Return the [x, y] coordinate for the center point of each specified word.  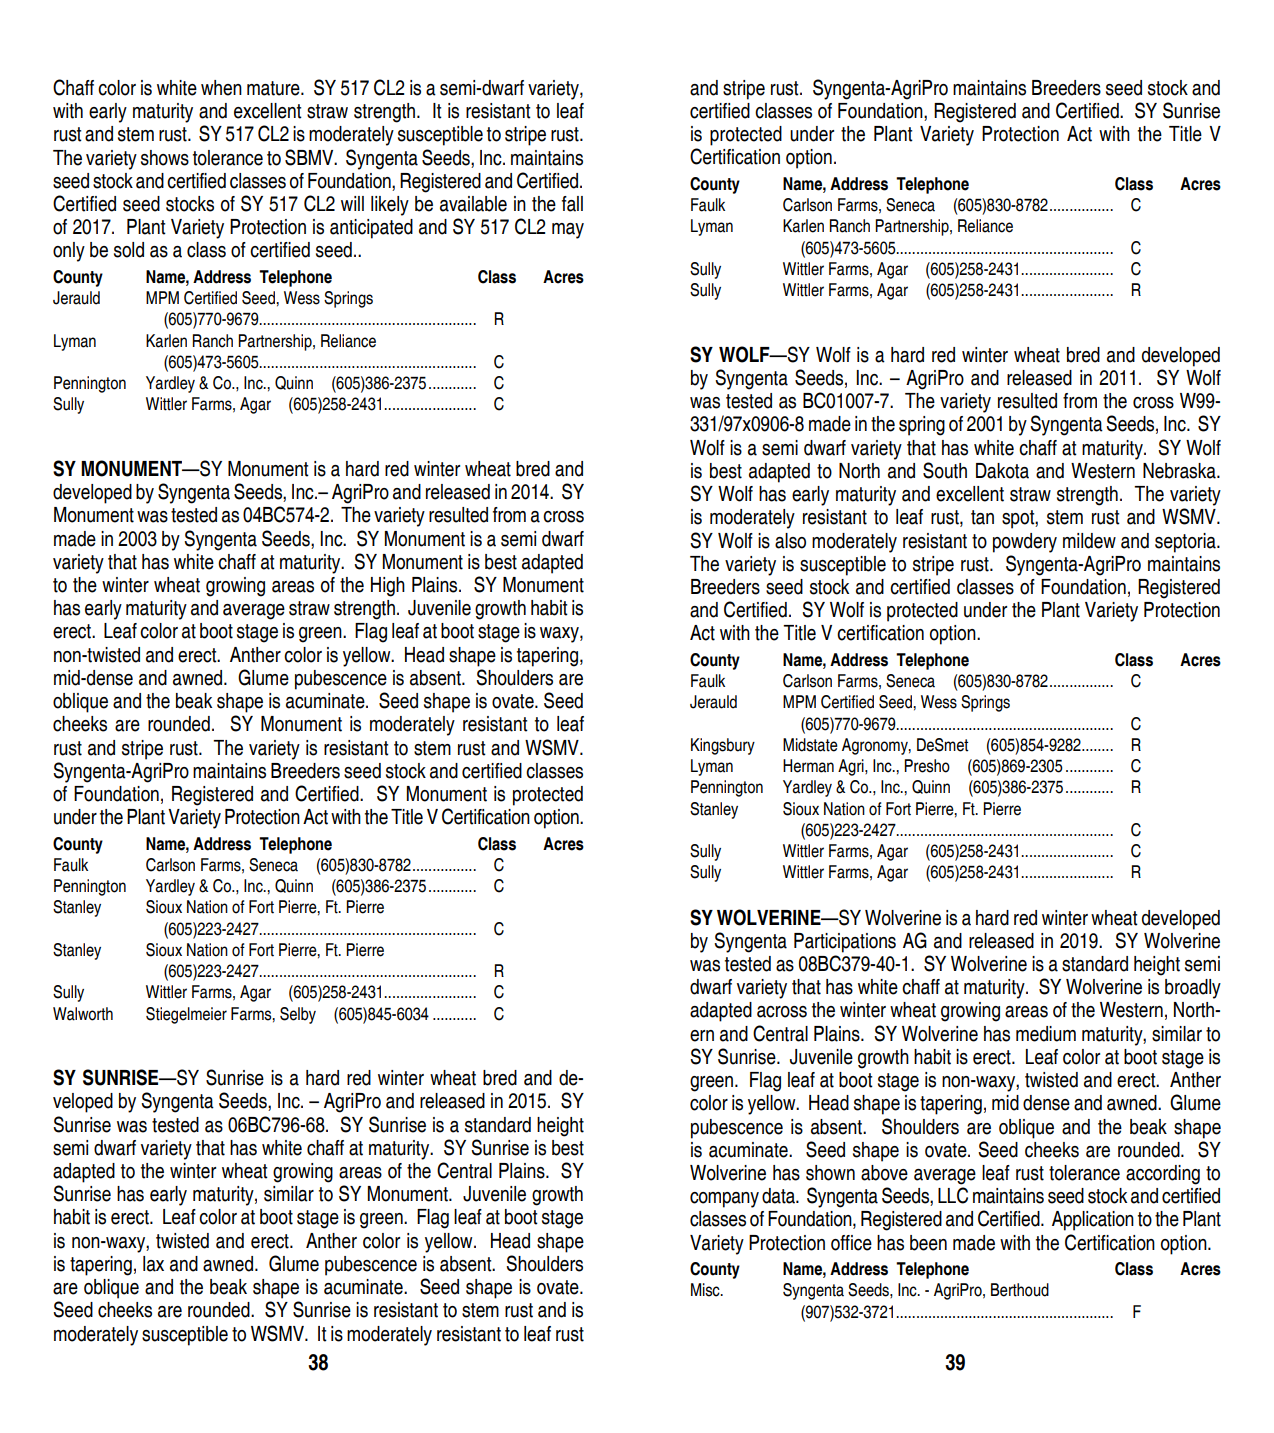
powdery [1025, 543]
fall [572, 204]
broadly [1193, 989]
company [724, 1200]
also [790, 541]
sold [129, 250]
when [221, 88]
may [568, 231]
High [388, 587]
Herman [808, 766]
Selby [298, 1015]
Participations [845, 943]
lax [153, 1264]
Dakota [1002, 471]
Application [1093, 1221]
